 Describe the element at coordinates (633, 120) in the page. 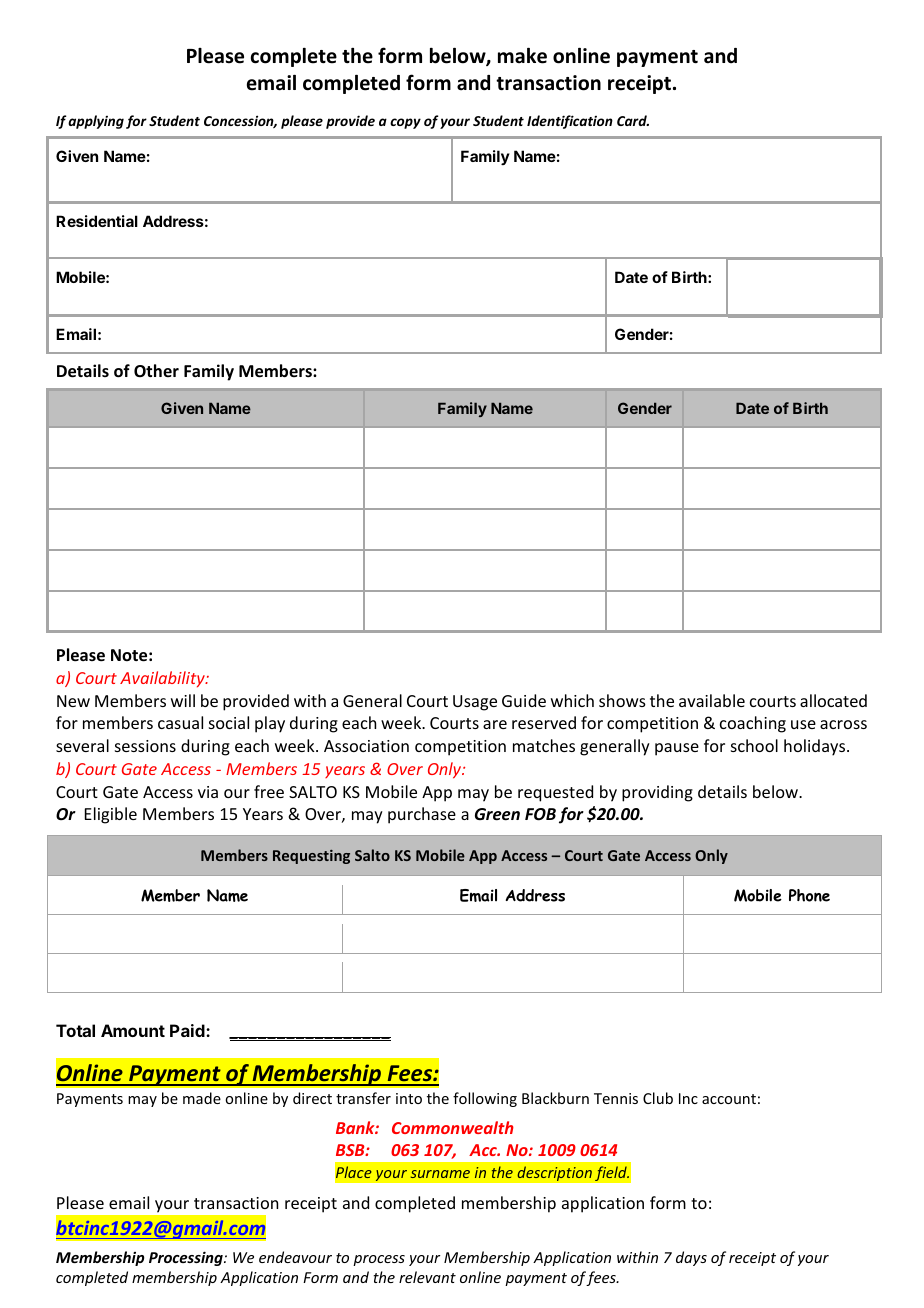

I see `Card` at that location.
